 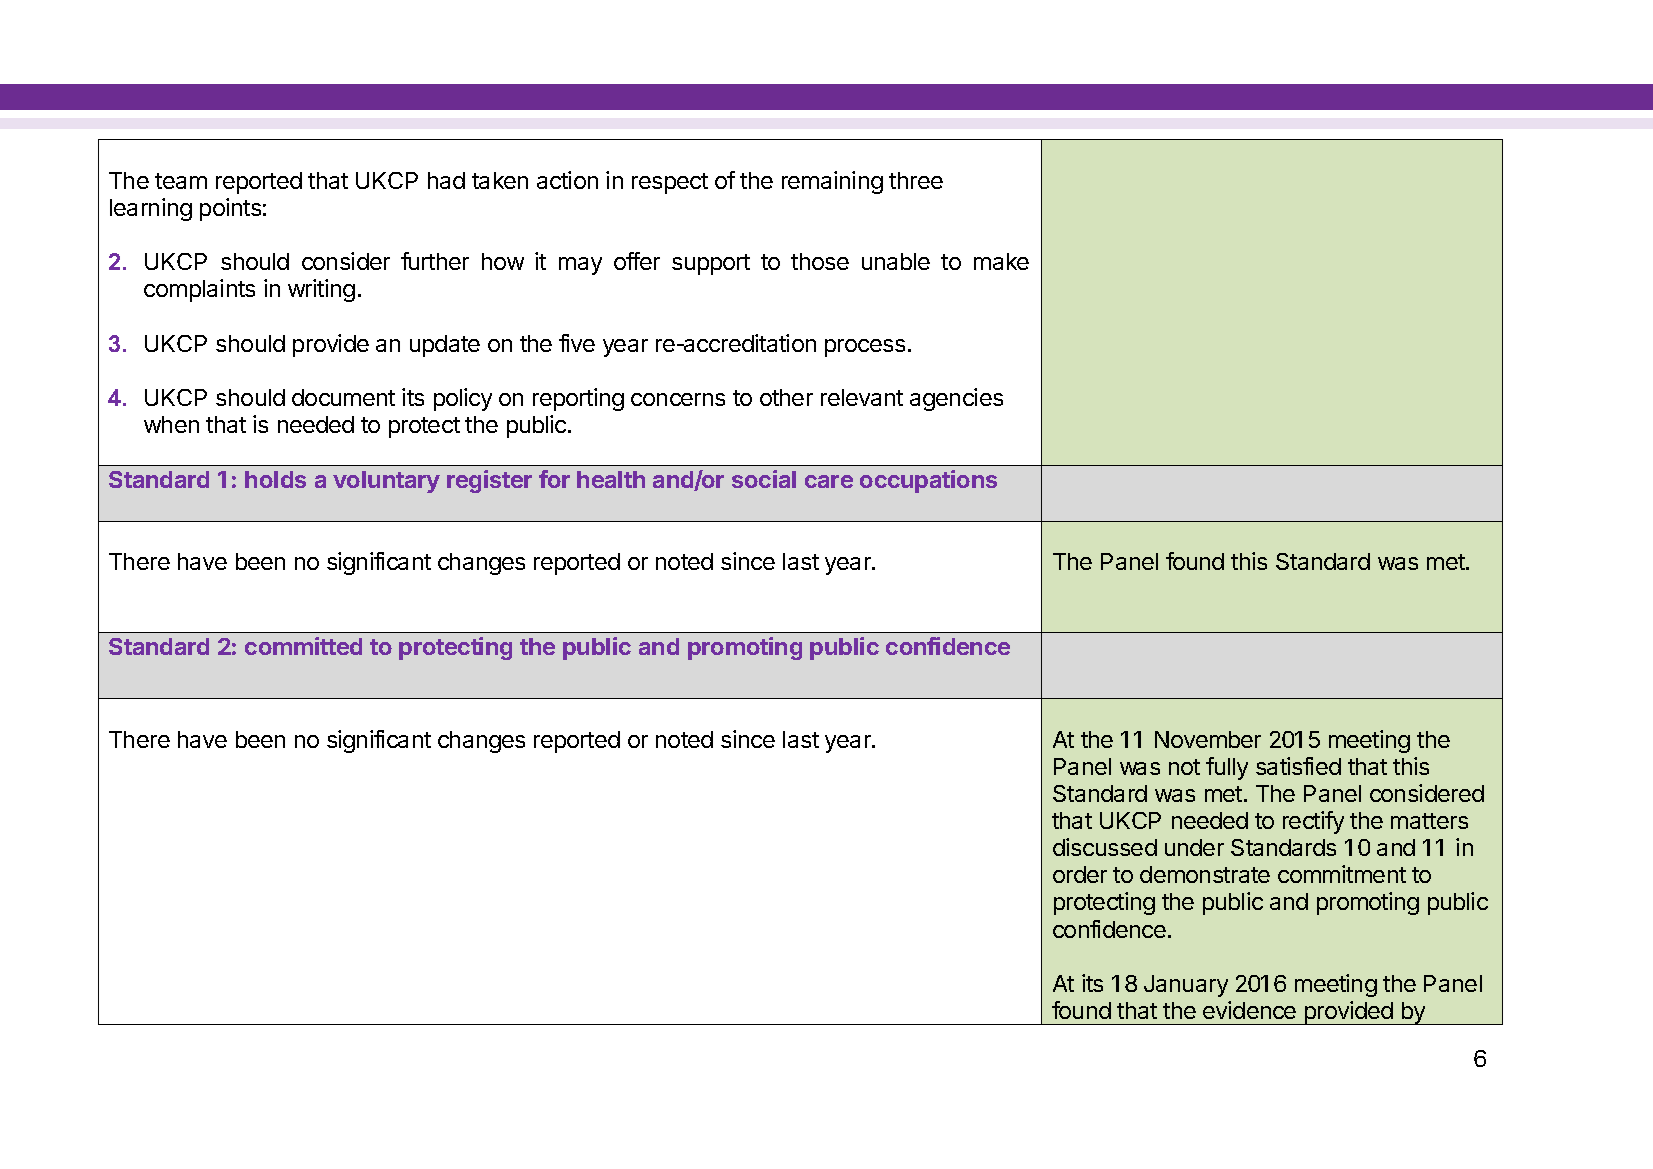 I want to click on make, so click(x=1001, y=261).
